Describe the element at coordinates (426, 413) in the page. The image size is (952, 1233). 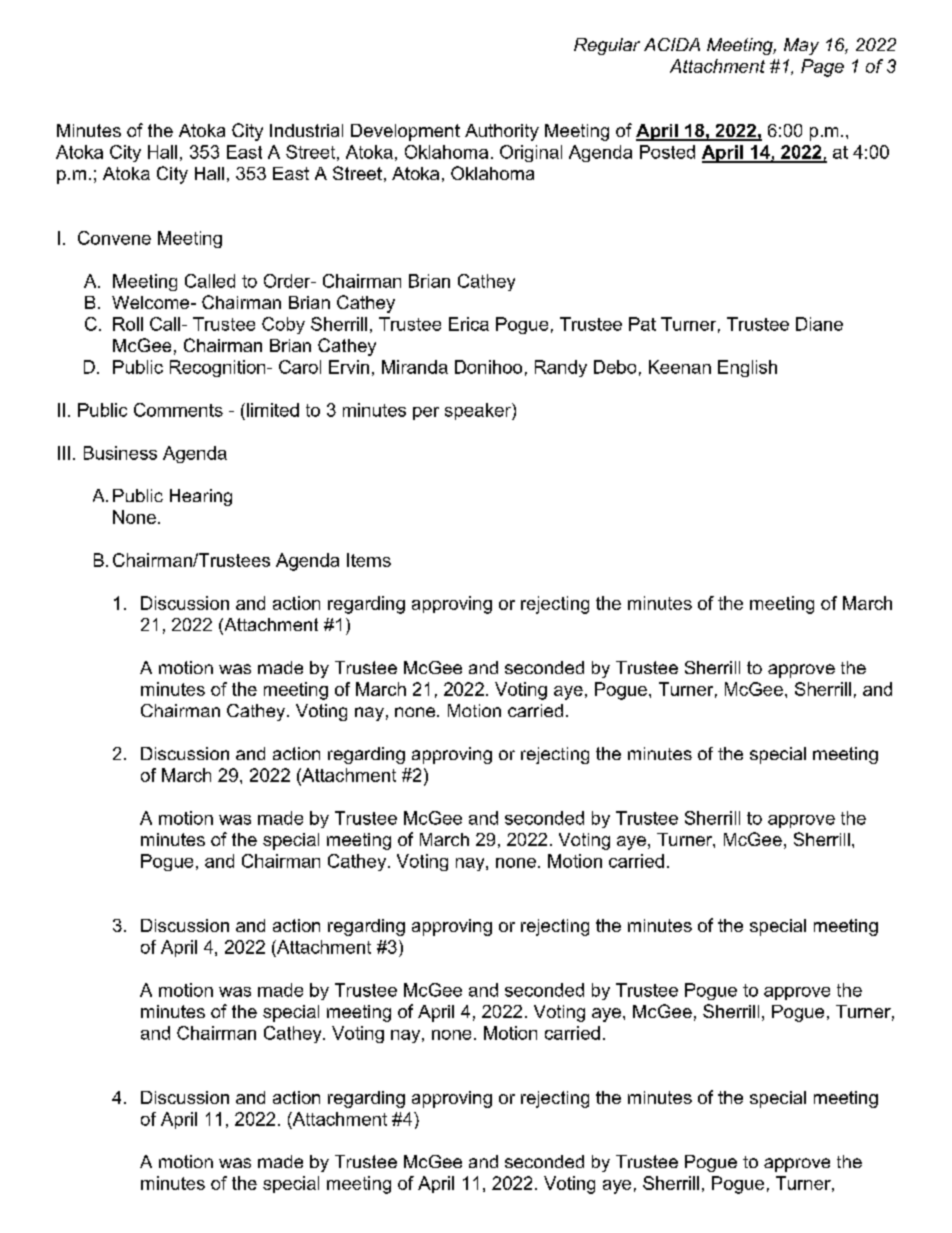
I see `per` at that location.
